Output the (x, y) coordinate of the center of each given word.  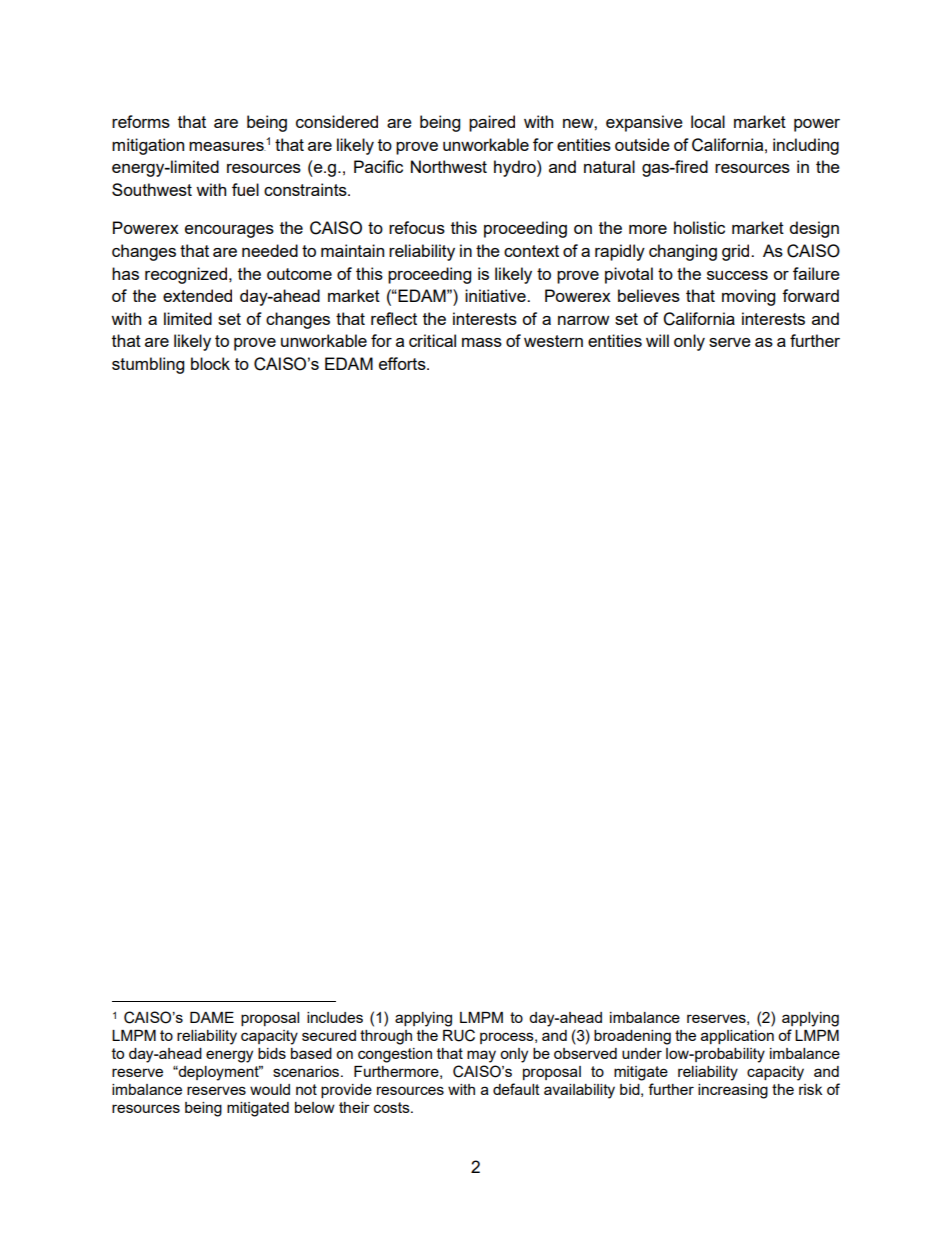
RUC (459, 1035)
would (270, 1089)
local (708, 121)
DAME (212, 1017)
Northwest (449, 166)
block (210, 363)
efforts (403, 363)
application (737, 1037)
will (657, 340)
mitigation (148, 146)
